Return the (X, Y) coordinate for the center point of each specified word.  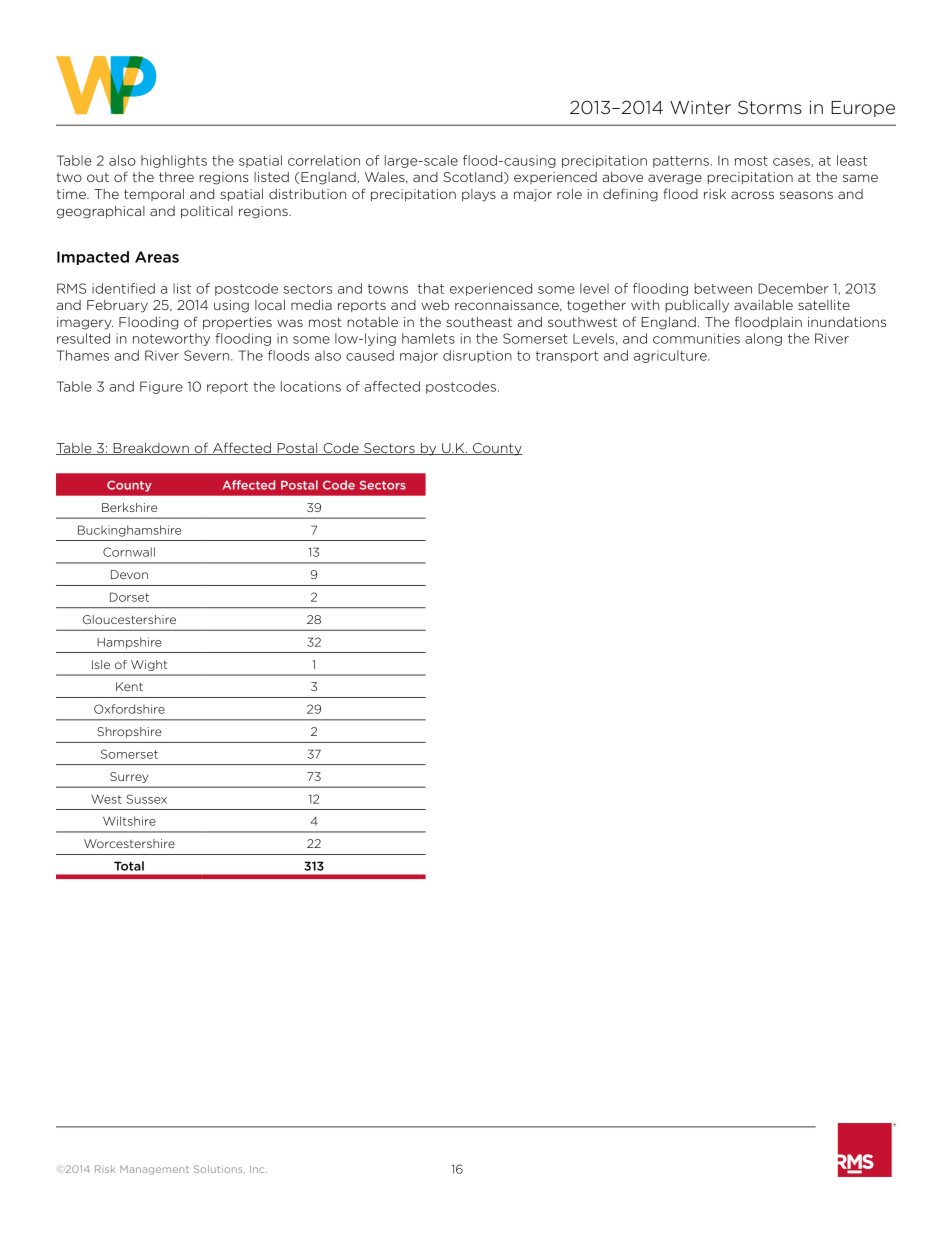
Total (129, 866)
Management (154, 1170)
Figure (161, 387)
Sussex (147, 799)
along (763, 339)
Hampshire (129, 643)
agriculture (671, 356)
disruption (477, 356)
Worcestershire (129, 843)
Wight (149, 665)
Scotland (474, 178)
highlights (174, 161)
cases (792, 162)
